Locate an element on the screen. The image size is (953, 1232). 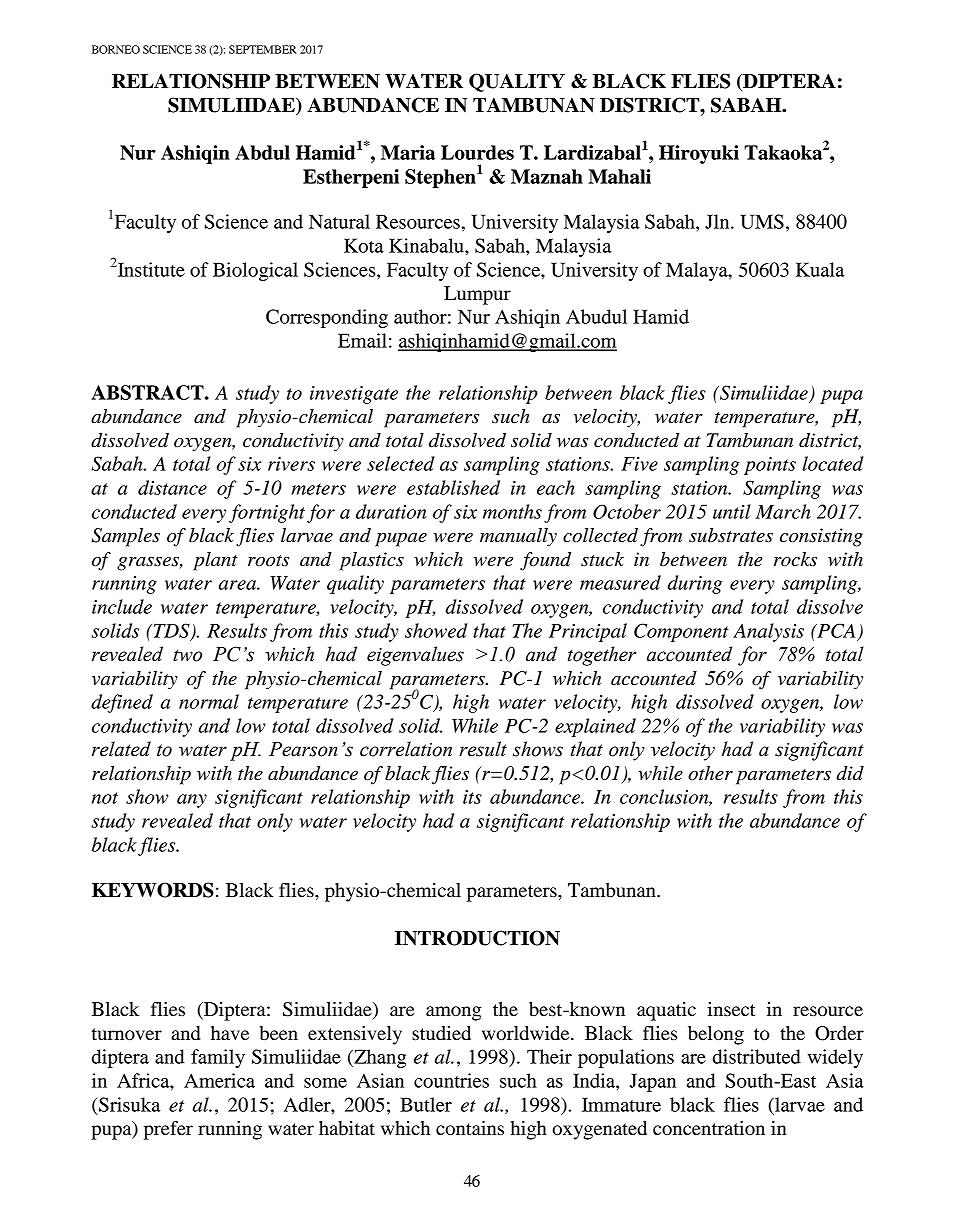
found is located at coordinates (545, 561).
